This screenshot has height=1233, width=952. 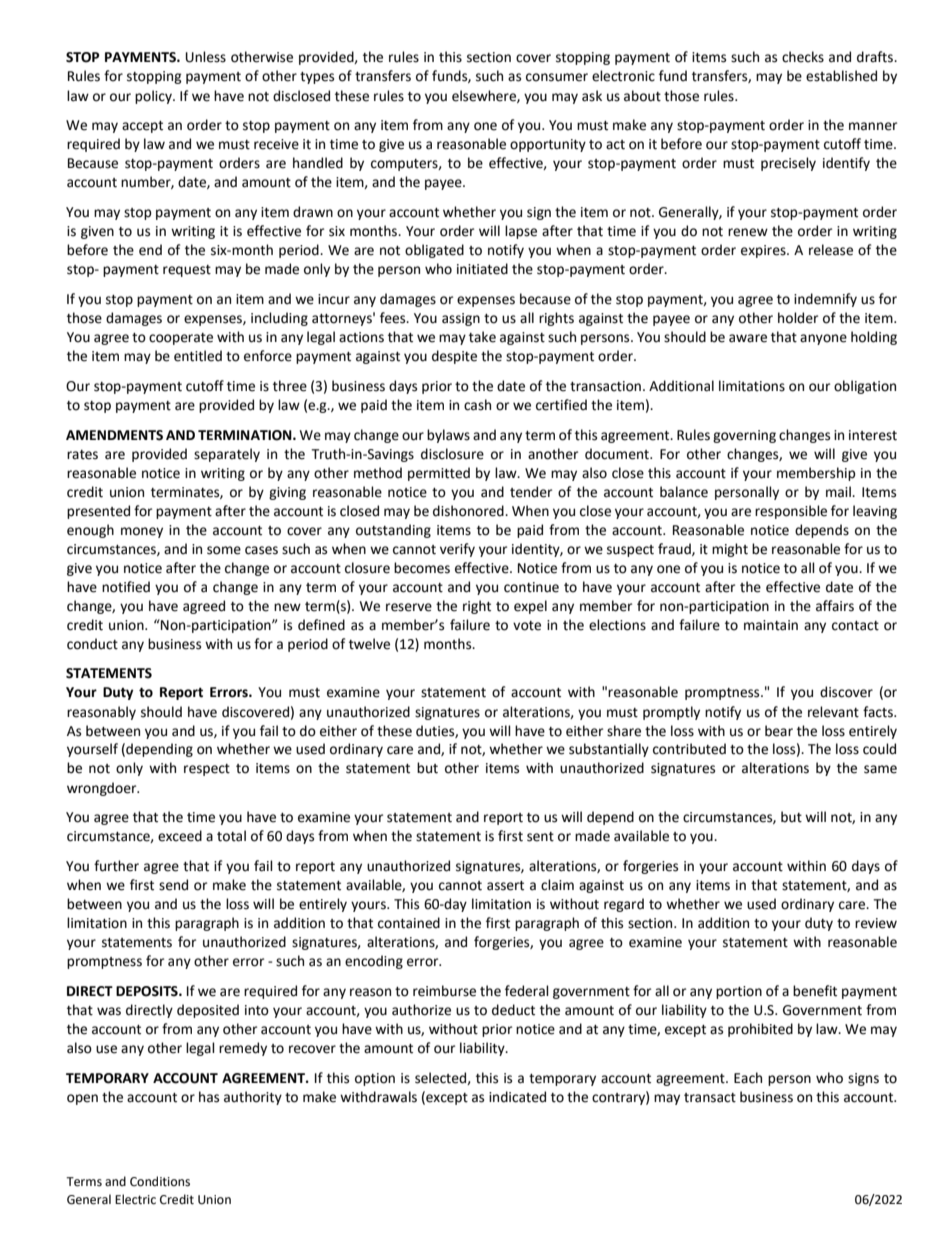 What do you see at coordinates (803, 57) in the screenshot?
I see `checks` at bounding box center [803, 57].
